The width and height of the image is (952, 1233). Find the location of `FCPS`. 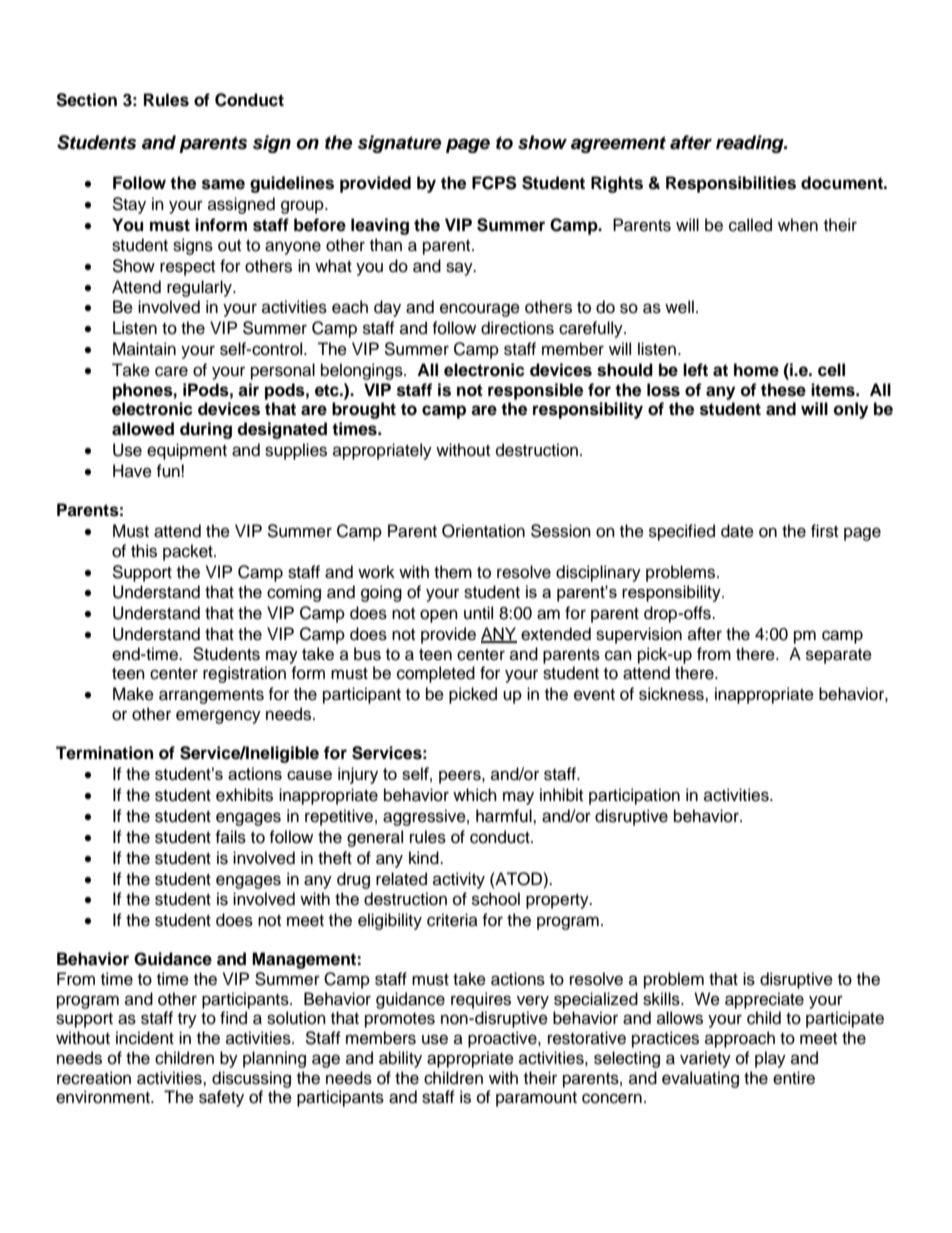

FCPS is located at coordinates (494, 183).
